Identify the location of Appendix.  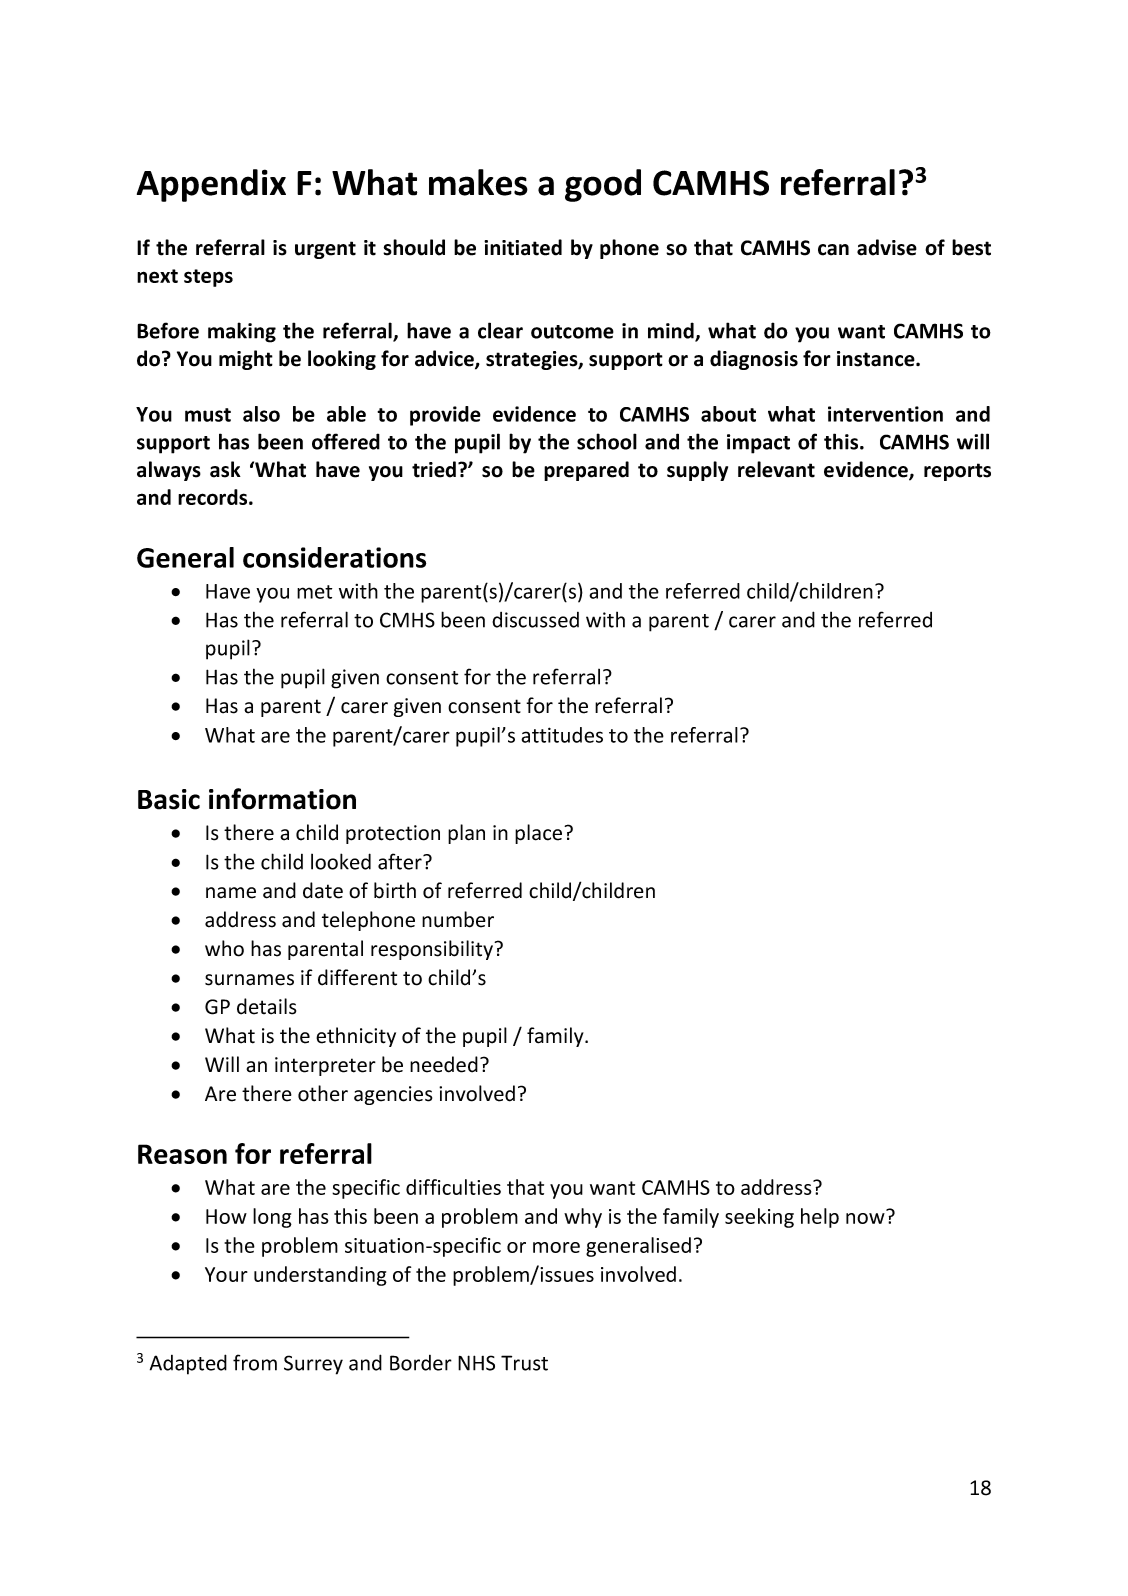
(211, 185).
